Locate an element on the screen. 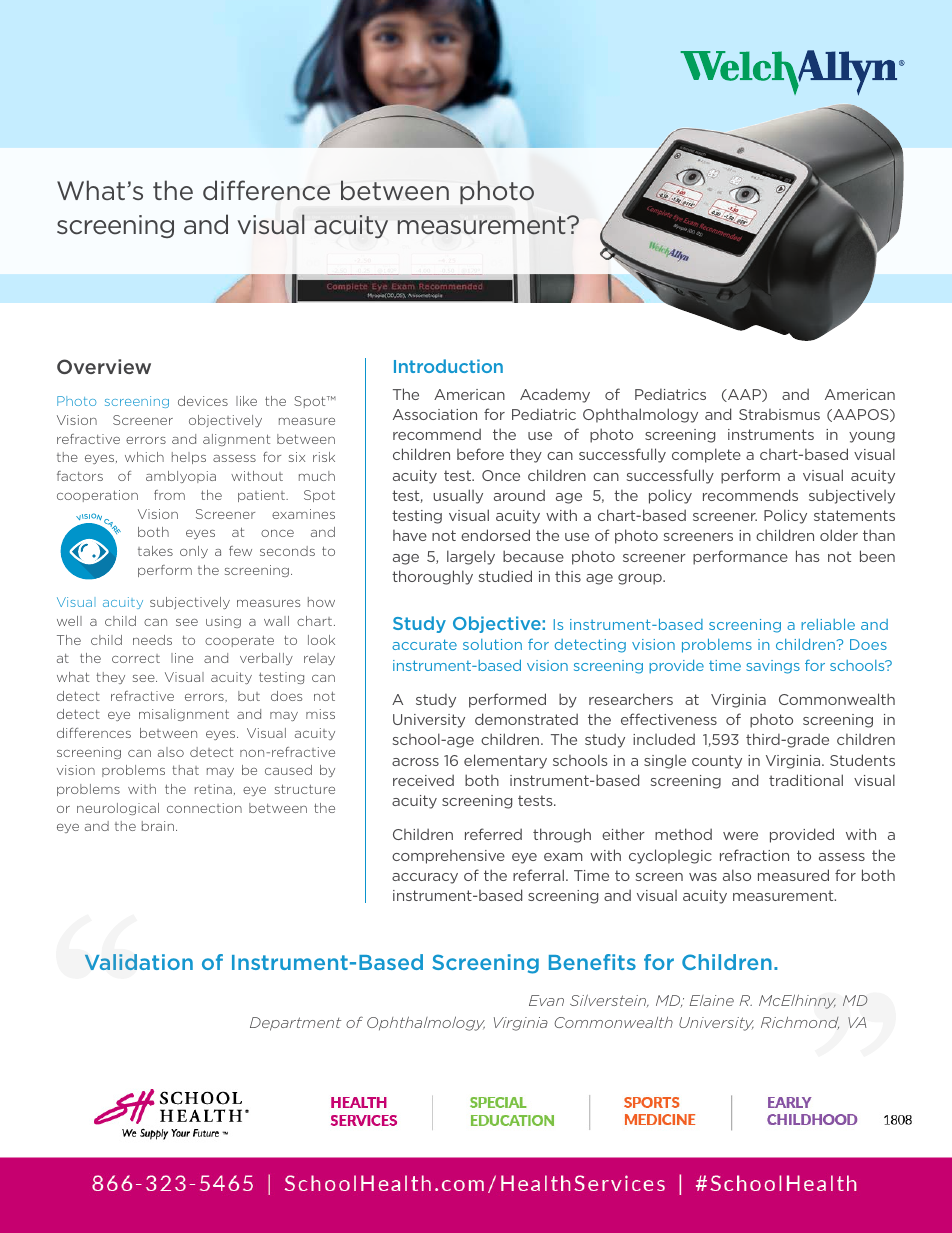 Image resolution: width=952 pixels, height=1233 pixels. connection is located at coordinates (204, 808).
